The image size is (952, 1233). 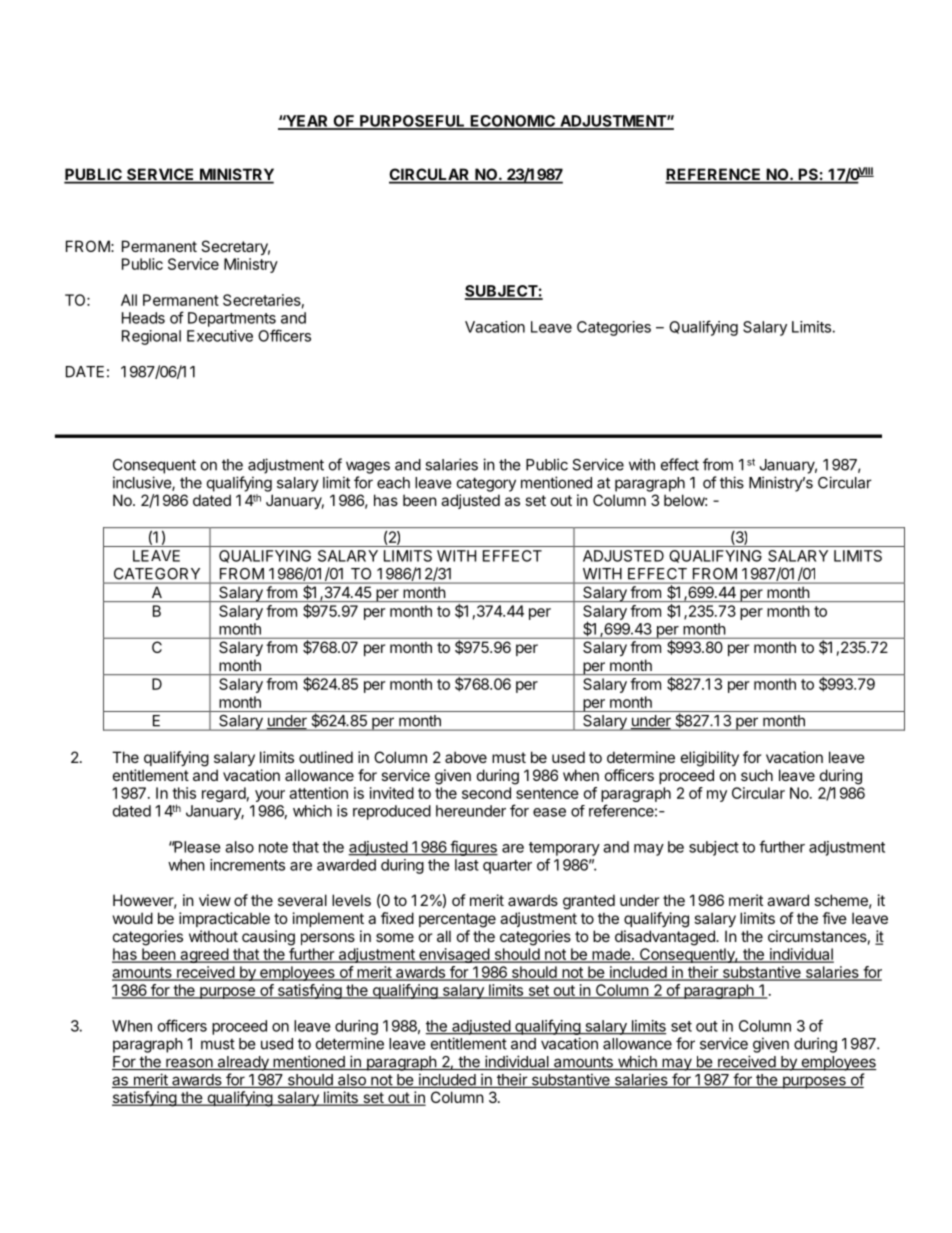 I want to click on ECONOMIC, so click(x=513, y=122).
